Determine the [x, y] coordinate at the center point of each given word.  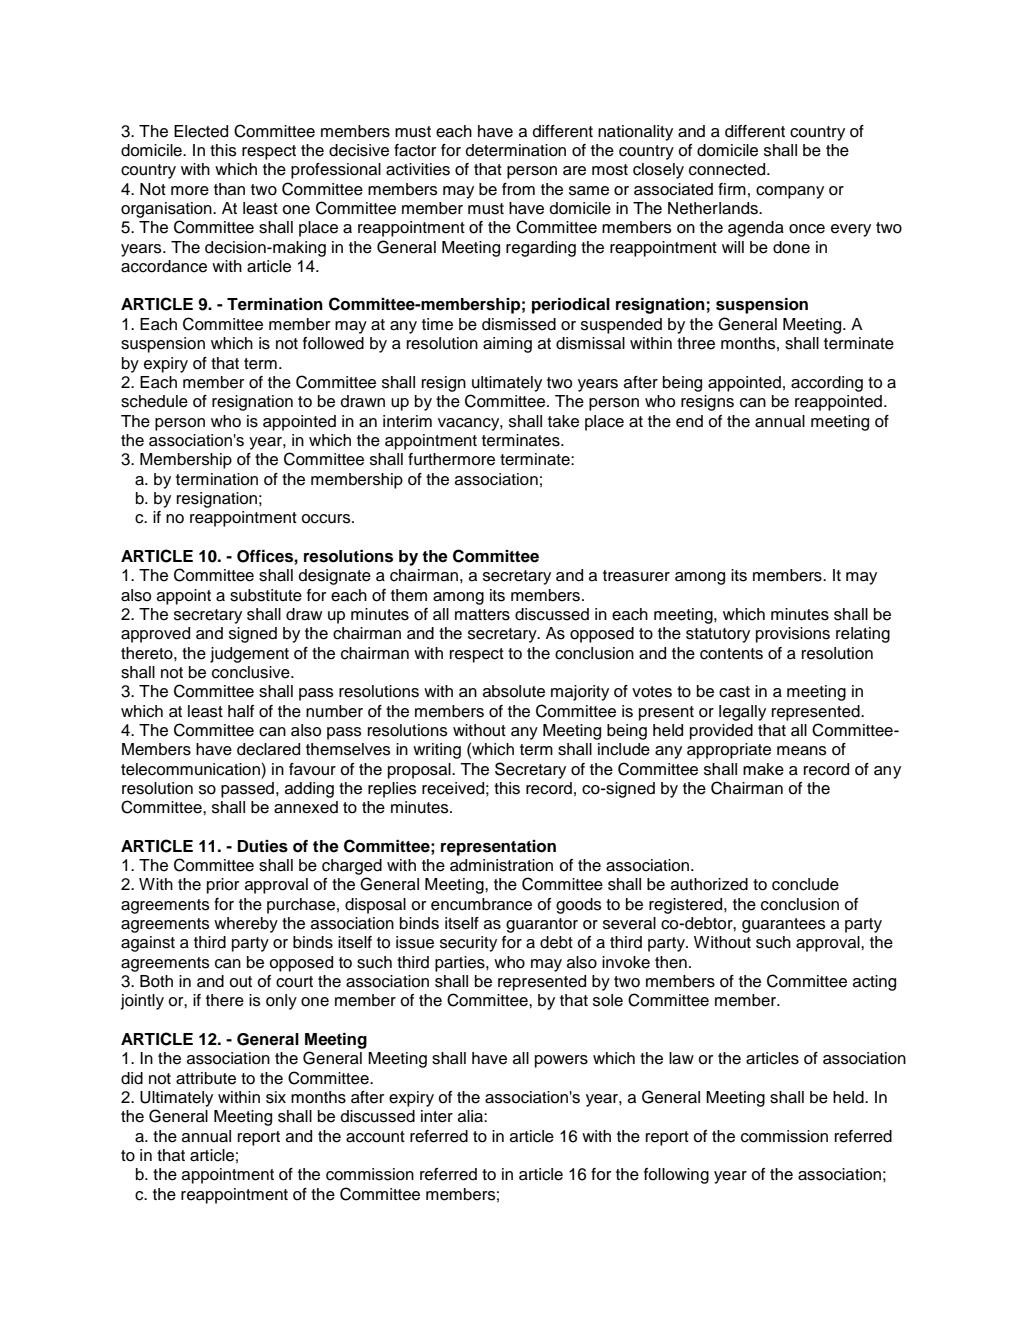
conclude [805, 884]
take [563, 421]
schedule [154, 401]
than [229, 189]
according [827, 384]
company [790, 192]
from [518, 189]
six [276, 1097]
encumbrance [481, 904]
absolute [514, 691]
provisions [793, 635]
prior [223, 886]
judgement [249, 655]
